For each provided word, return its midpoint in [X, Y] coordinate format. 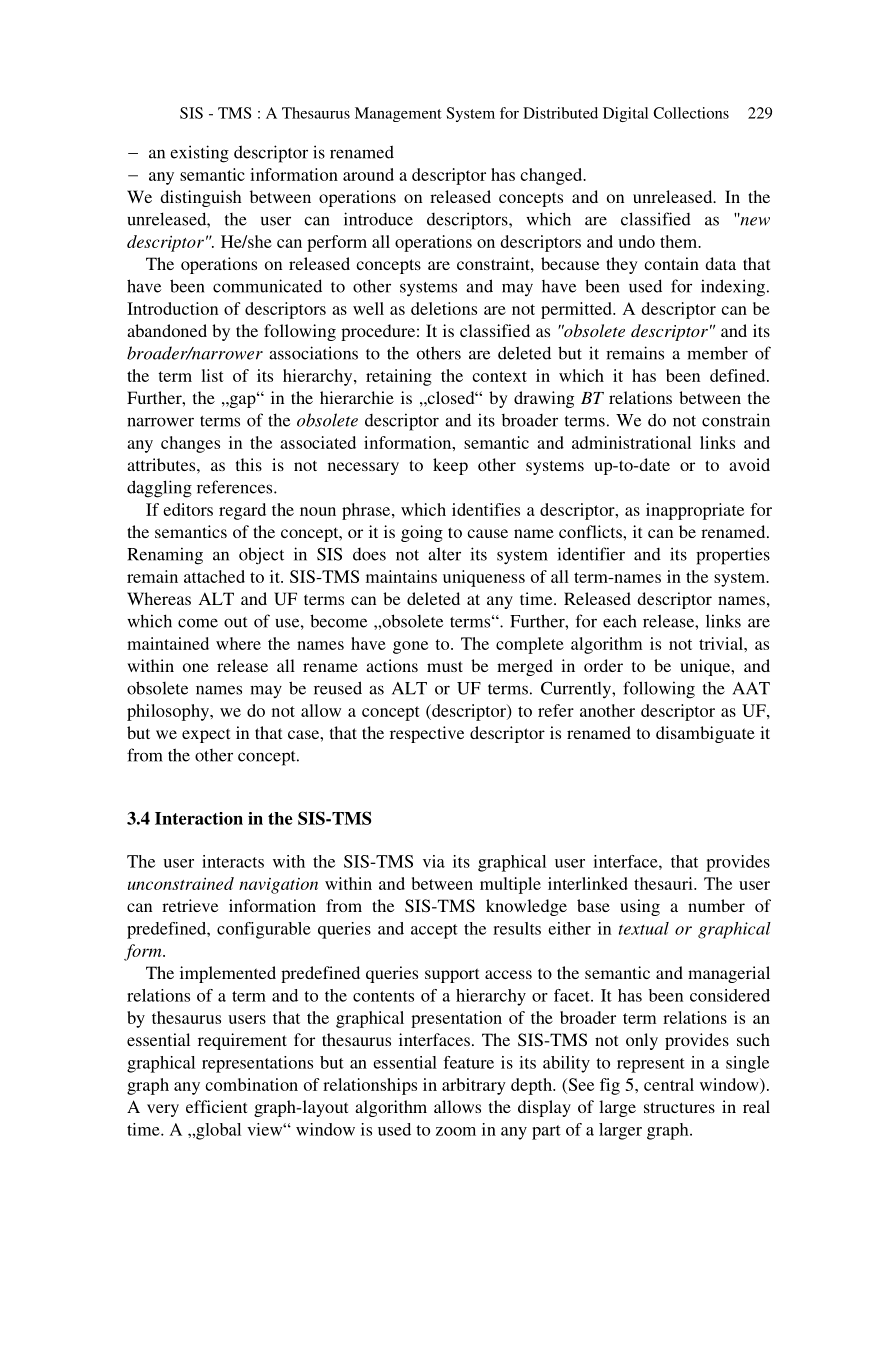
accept [434, 931]
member [717, 353]
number [716, 905]
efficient [216, 1106]
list [212, 375]
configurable [264, 930]
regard [242, 511]
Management [398, 114]
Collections [691, 113]
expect [206, 735]
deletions [444, 308]
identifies [486, 509]
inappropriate [695, 511]
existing [199, 154]
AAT [751, 688]
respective [427, 734]
